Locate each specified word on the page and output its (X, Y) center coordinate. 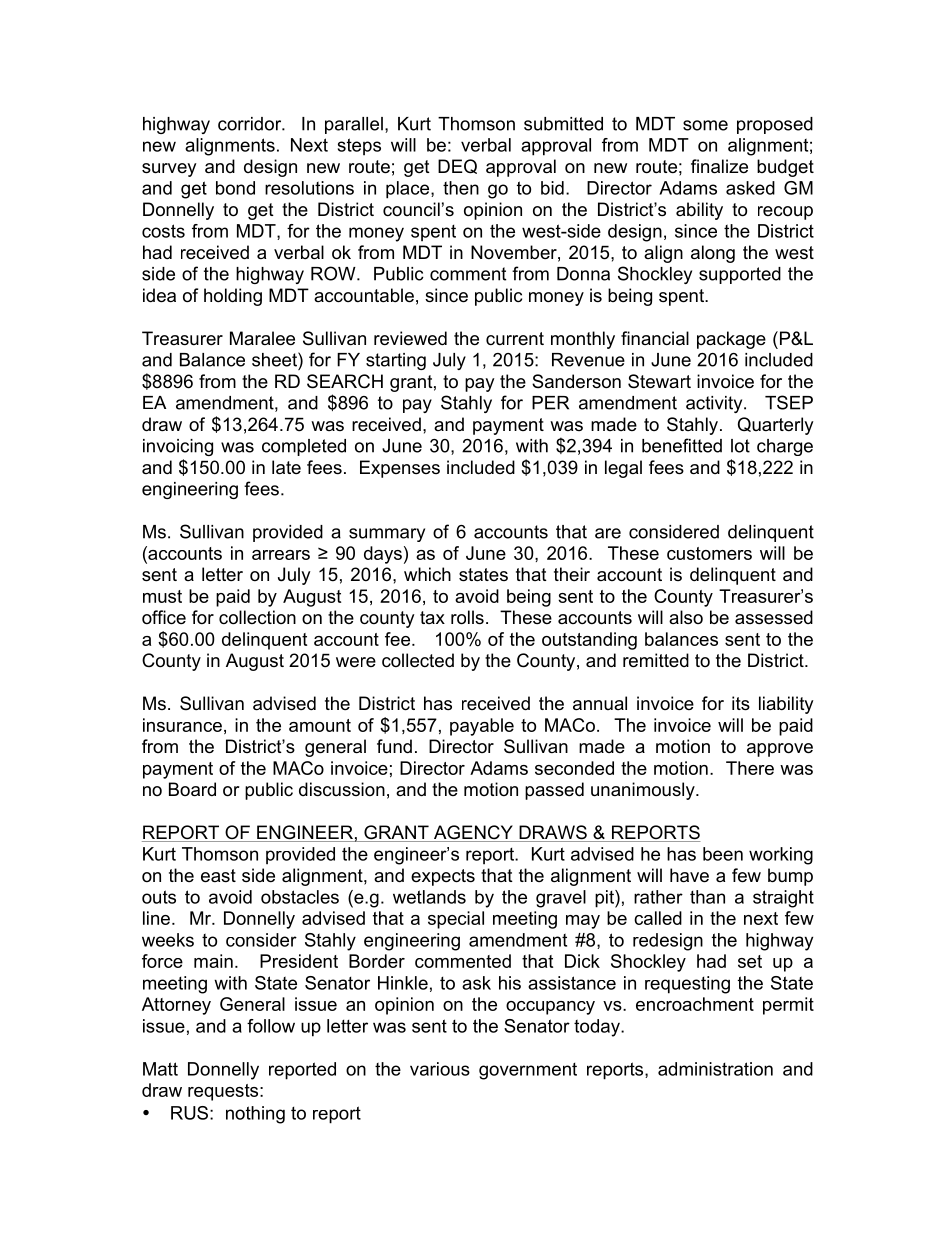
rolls (467, 617)
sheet (275, 359)
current (515, 338)
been (723, 854)
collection (257, 617)
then (461, 188)
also (686, 617)
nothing (255, 1115)
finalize (719, 166)
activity (715, 404)
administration (715, 1069)
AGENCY (473, 833)
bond (235, 188)
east (218, 876)
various (440, 1069)
